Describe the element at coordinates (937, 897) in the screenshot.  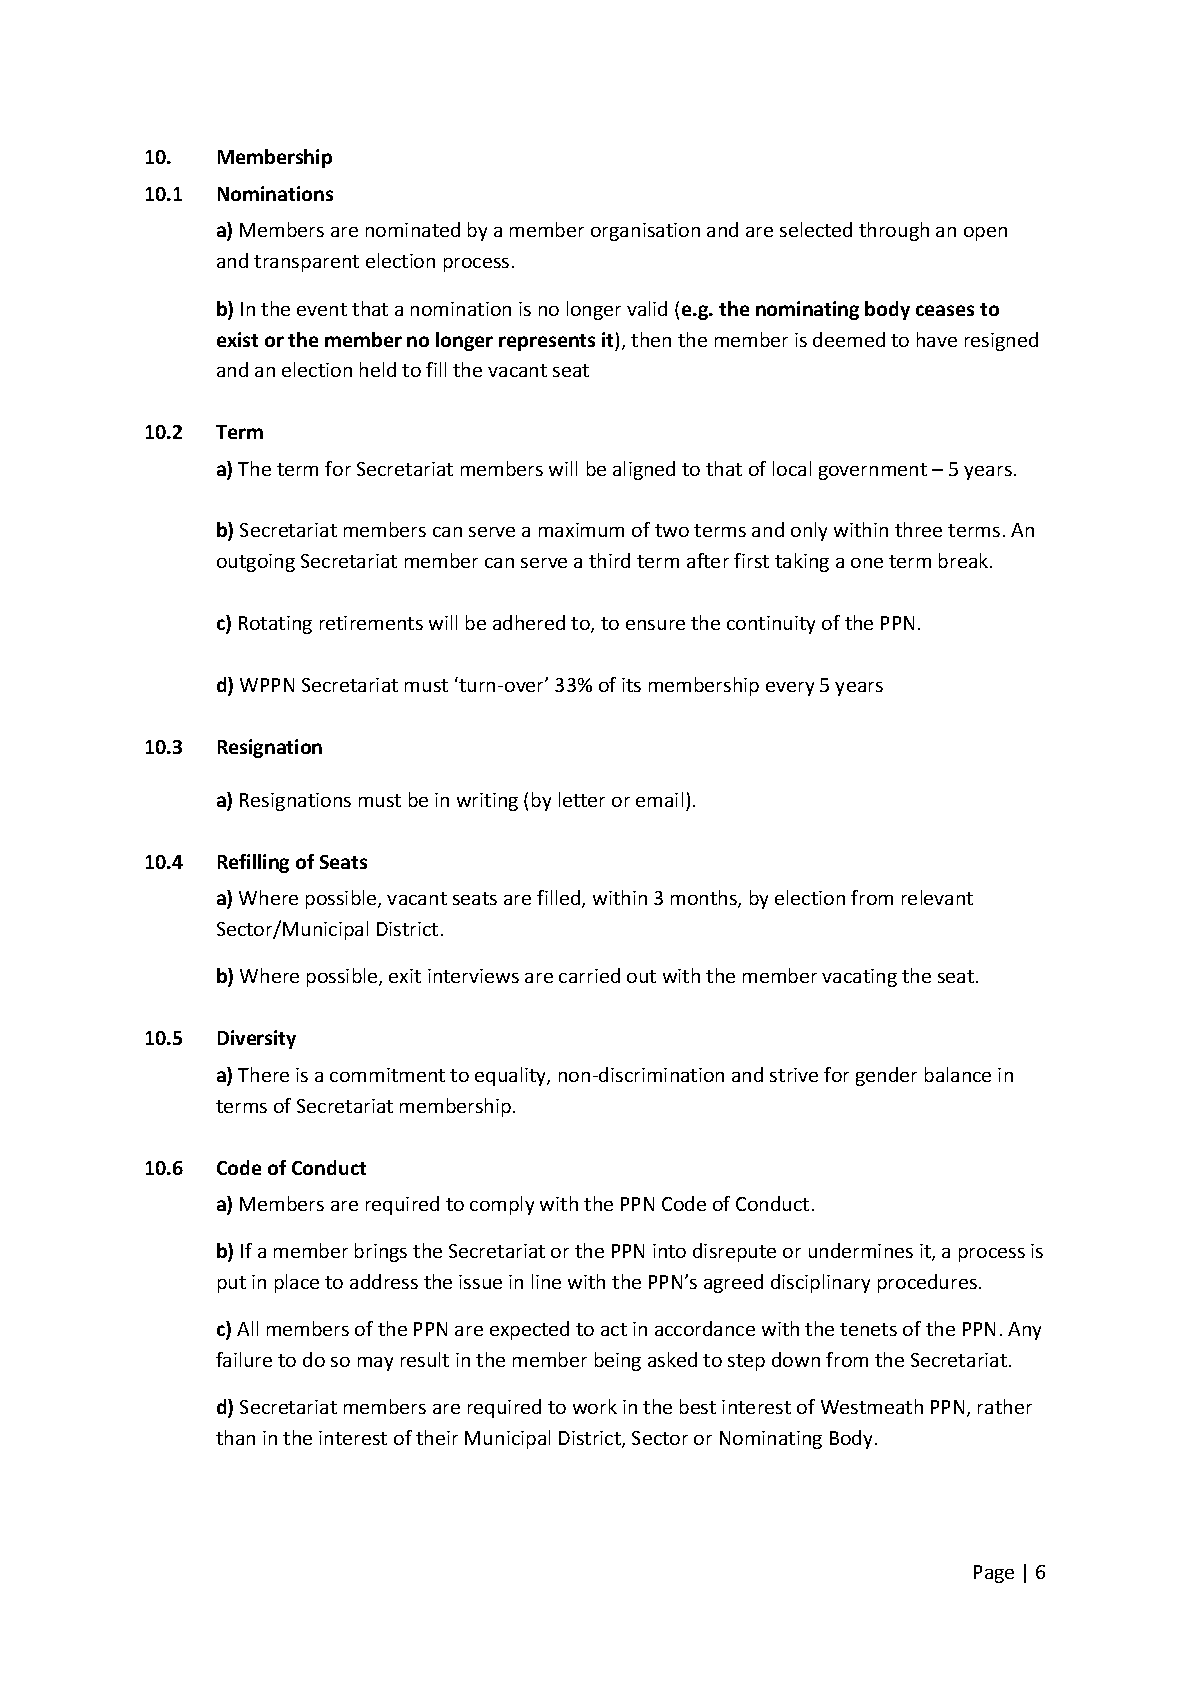
I see `relevant` at that location.
